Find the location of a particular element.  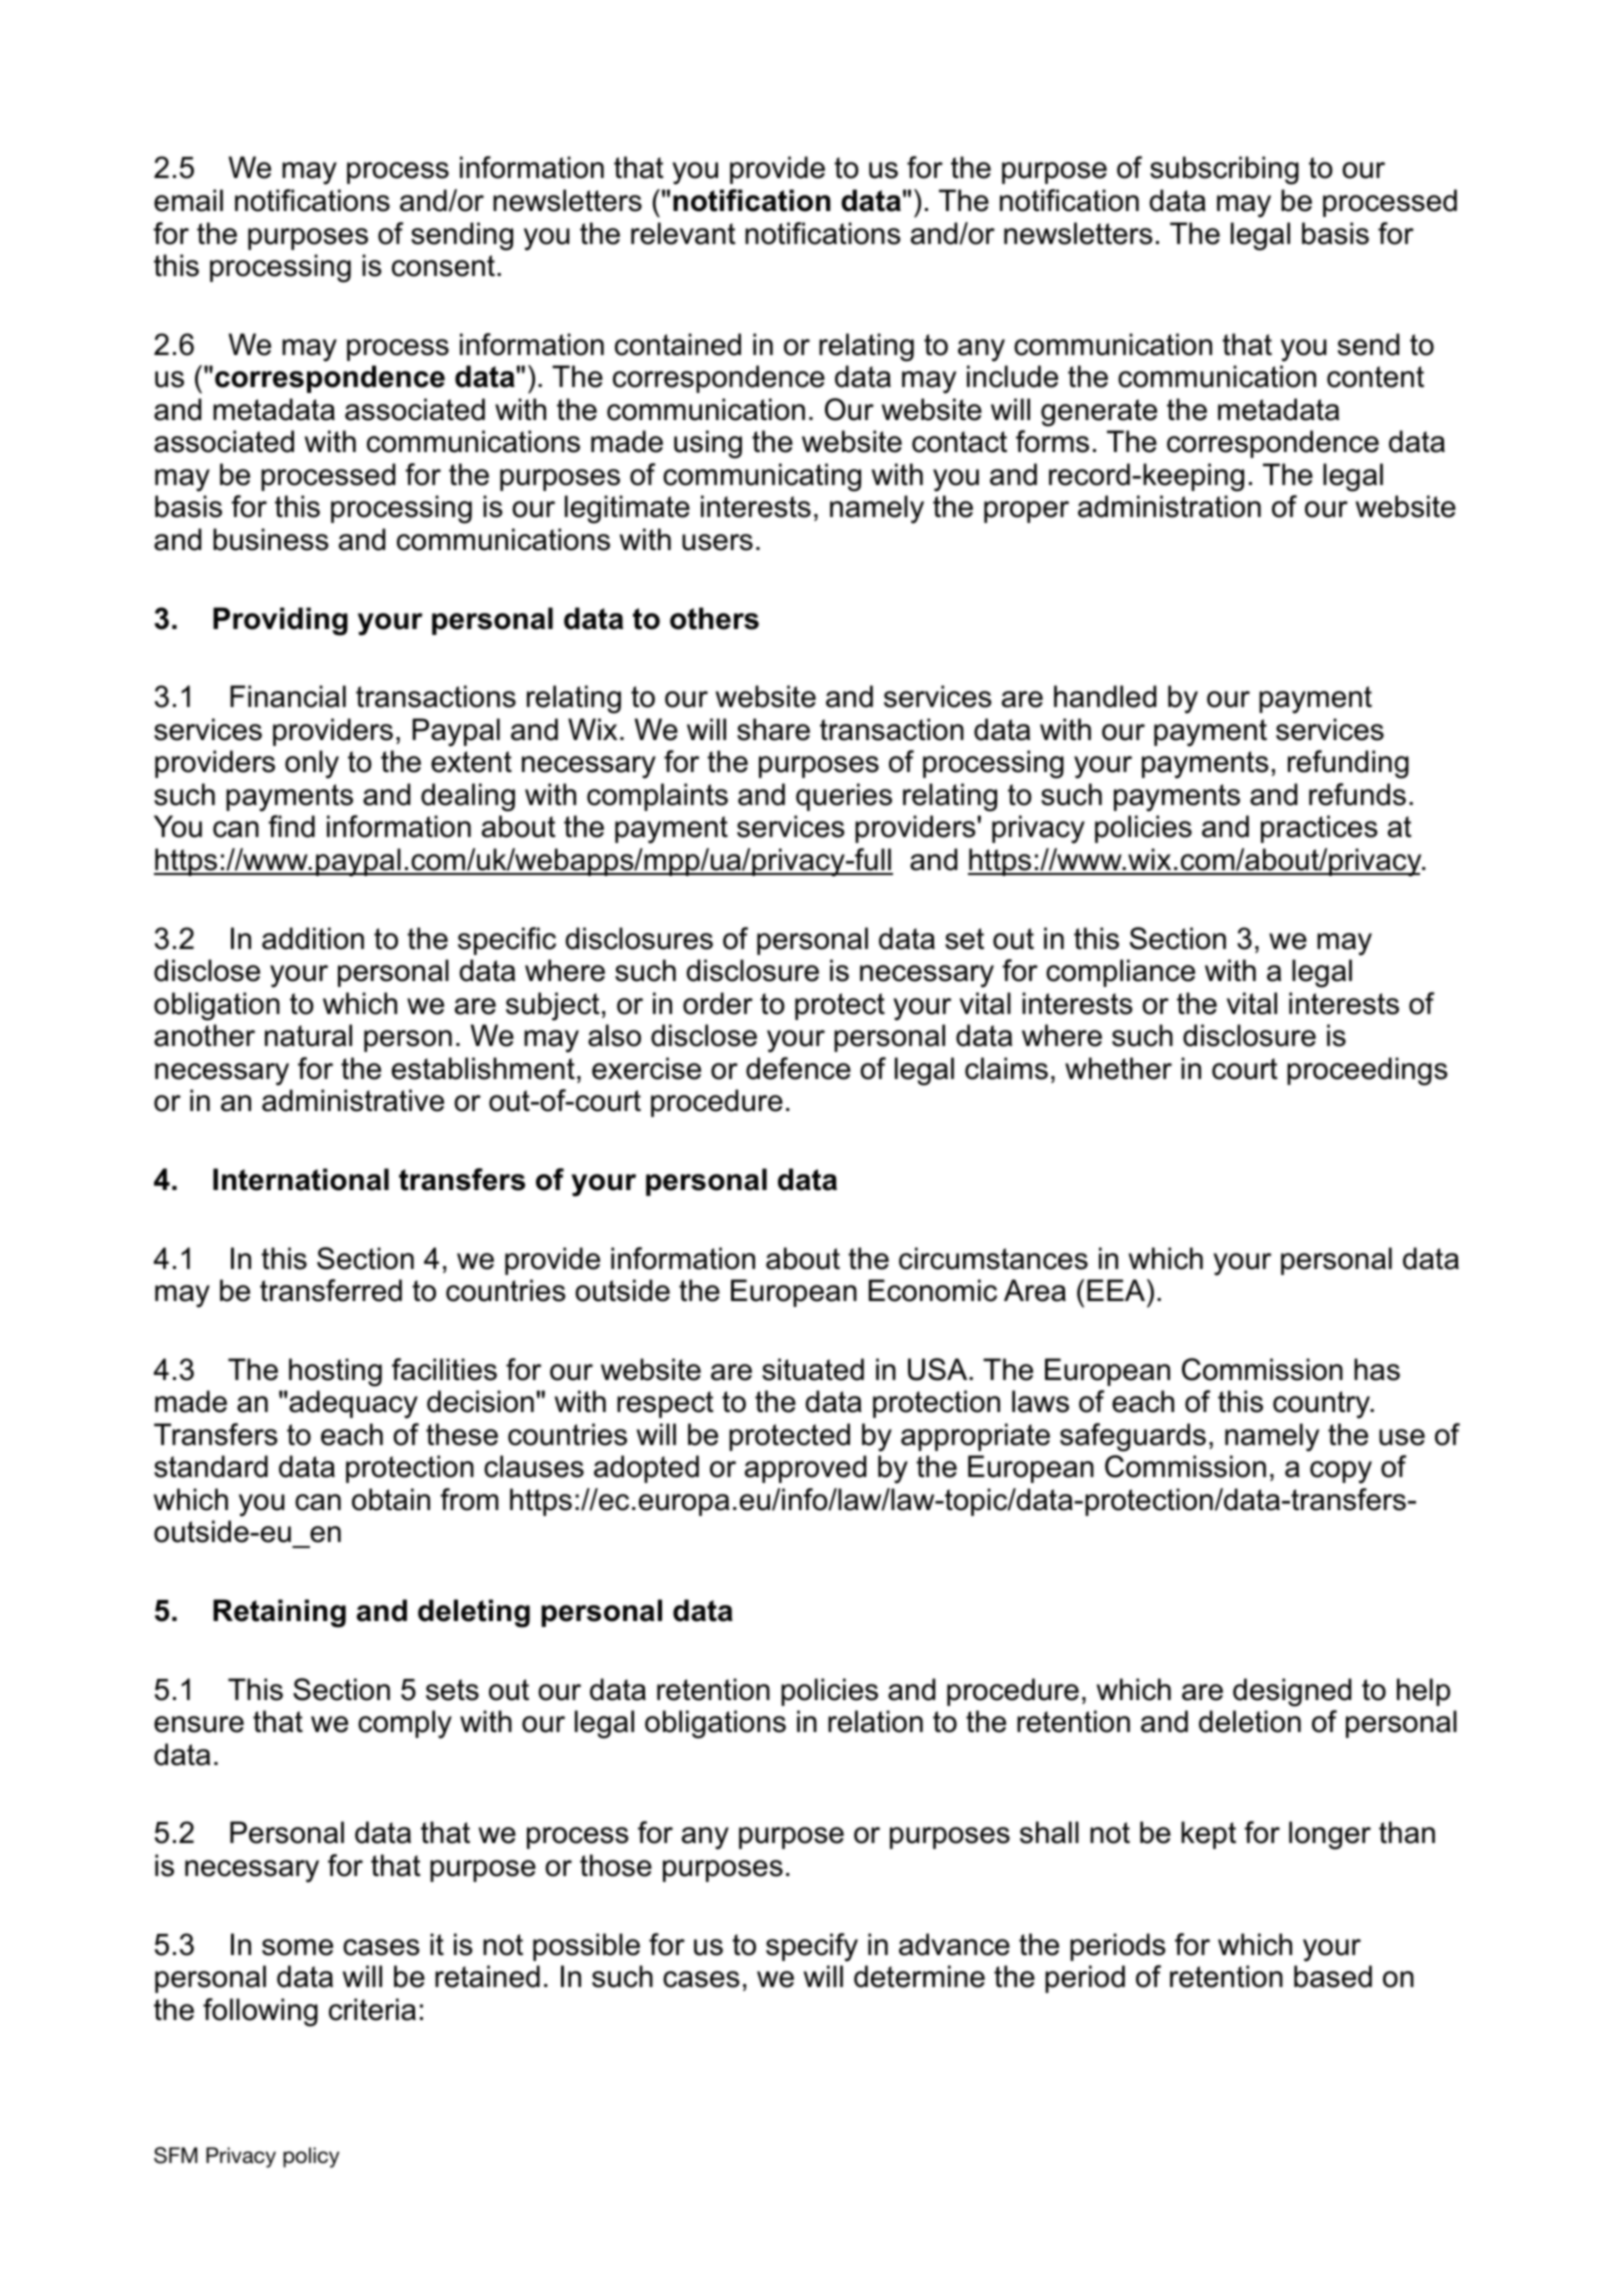

Retaining is located at coordinates (279, 1613).
